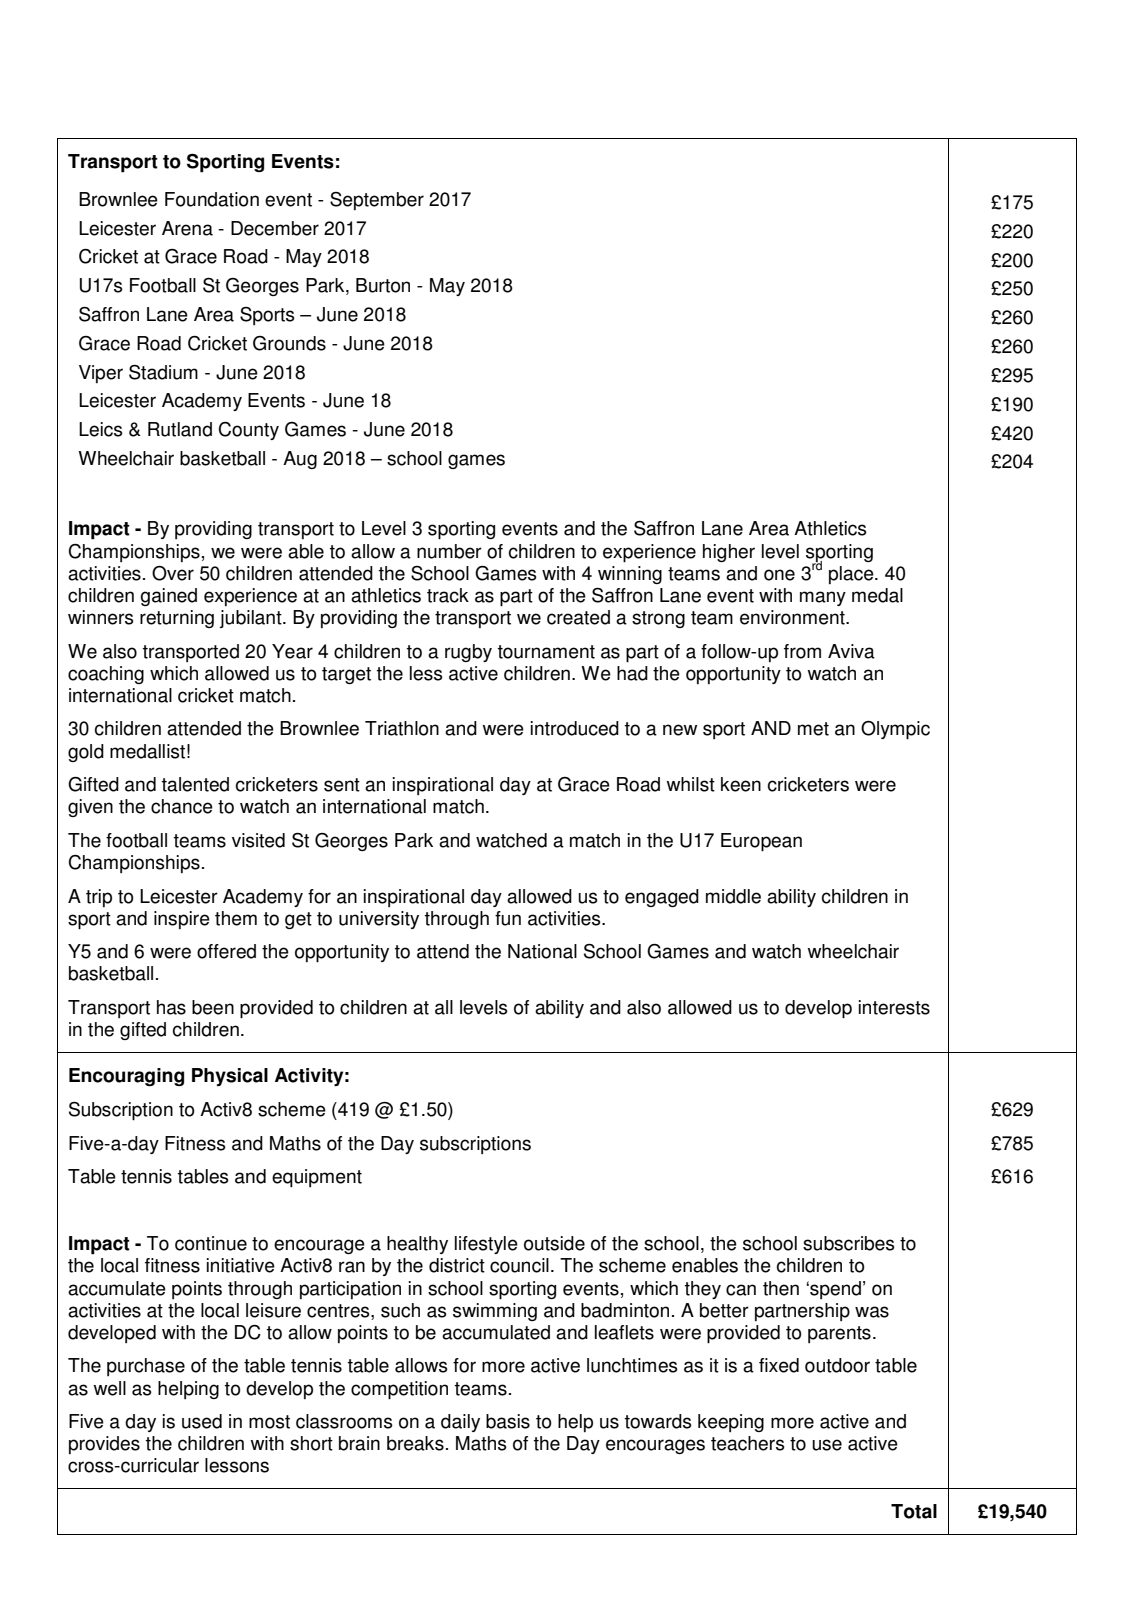 The image size is (1144, 1618). Describe the element at coordinates (187, 228) in the screenshot. I see `Arena` at that location.
